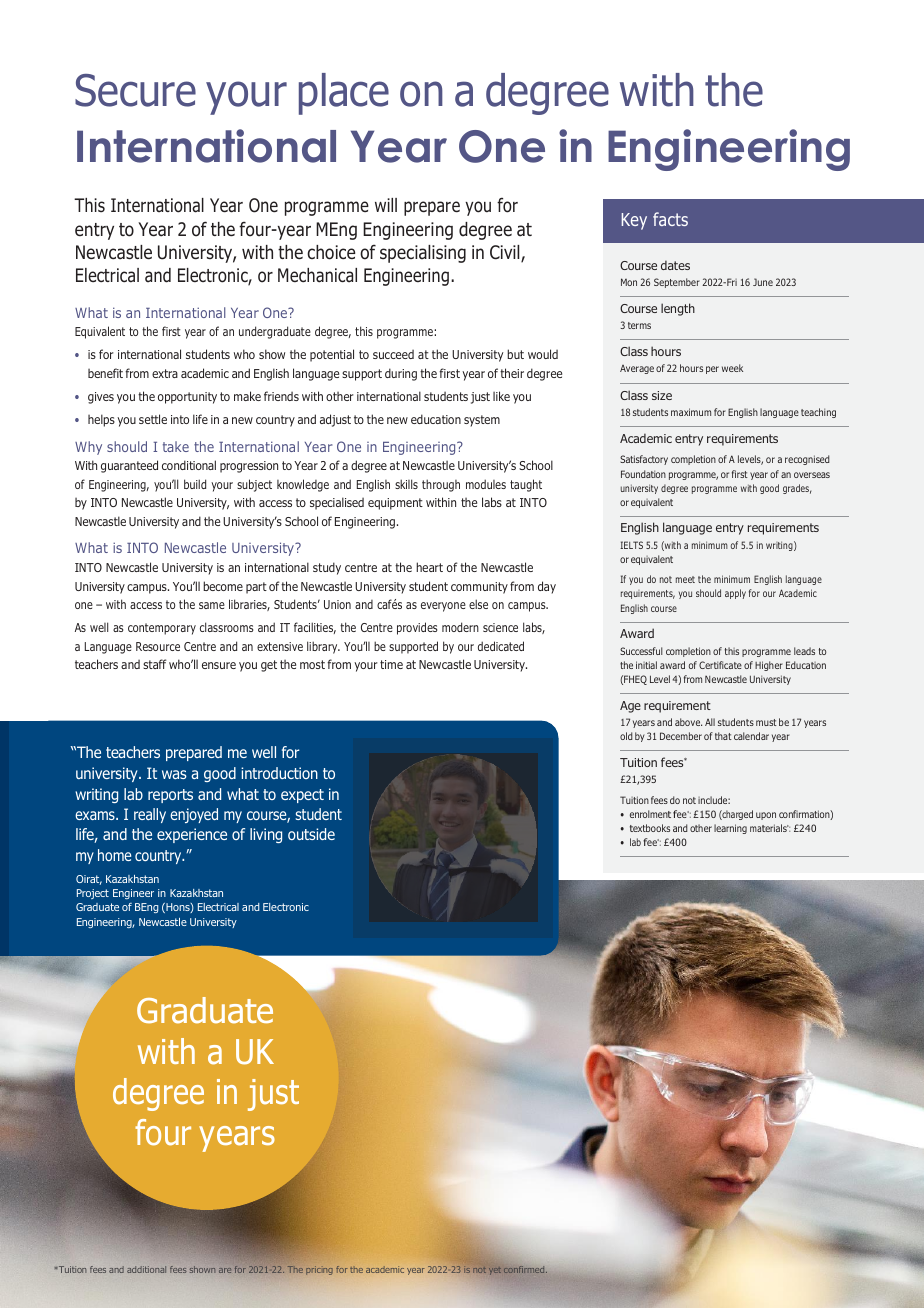 This page has width=924, height=1308. What do you see at coordinates (344, 94) in the page?
I see `place` at bounding box center [344, 94].
